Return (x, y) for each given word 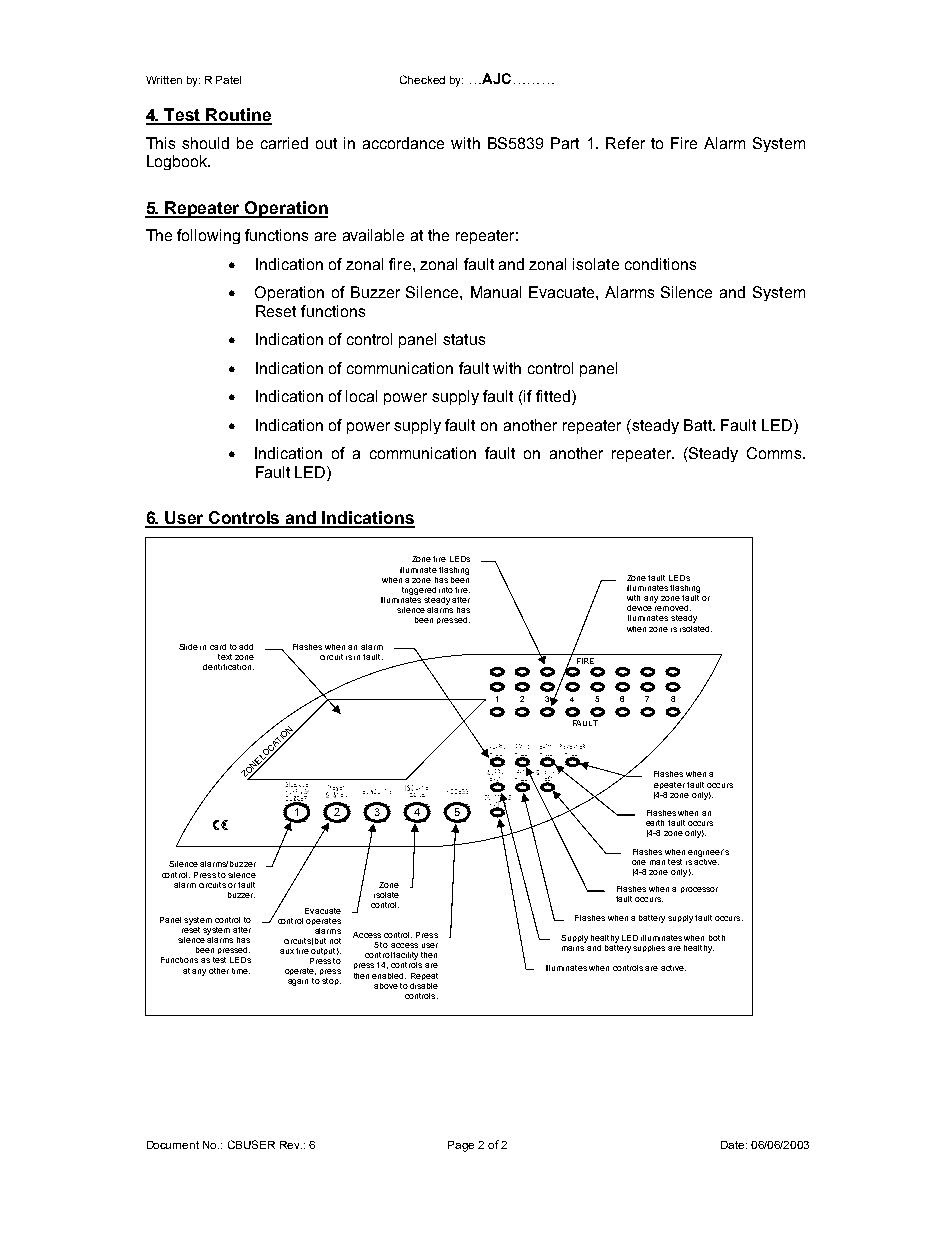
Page (461, 1146)
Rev (291, 1145)
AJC (495, 78)
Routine (238, 116)
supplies (649, 948)
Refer (625, 143)
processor (699, 890)
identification (227, 667)
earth (655, 823)
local (361, 396)
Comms (775, 453)
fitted (553, 396)
